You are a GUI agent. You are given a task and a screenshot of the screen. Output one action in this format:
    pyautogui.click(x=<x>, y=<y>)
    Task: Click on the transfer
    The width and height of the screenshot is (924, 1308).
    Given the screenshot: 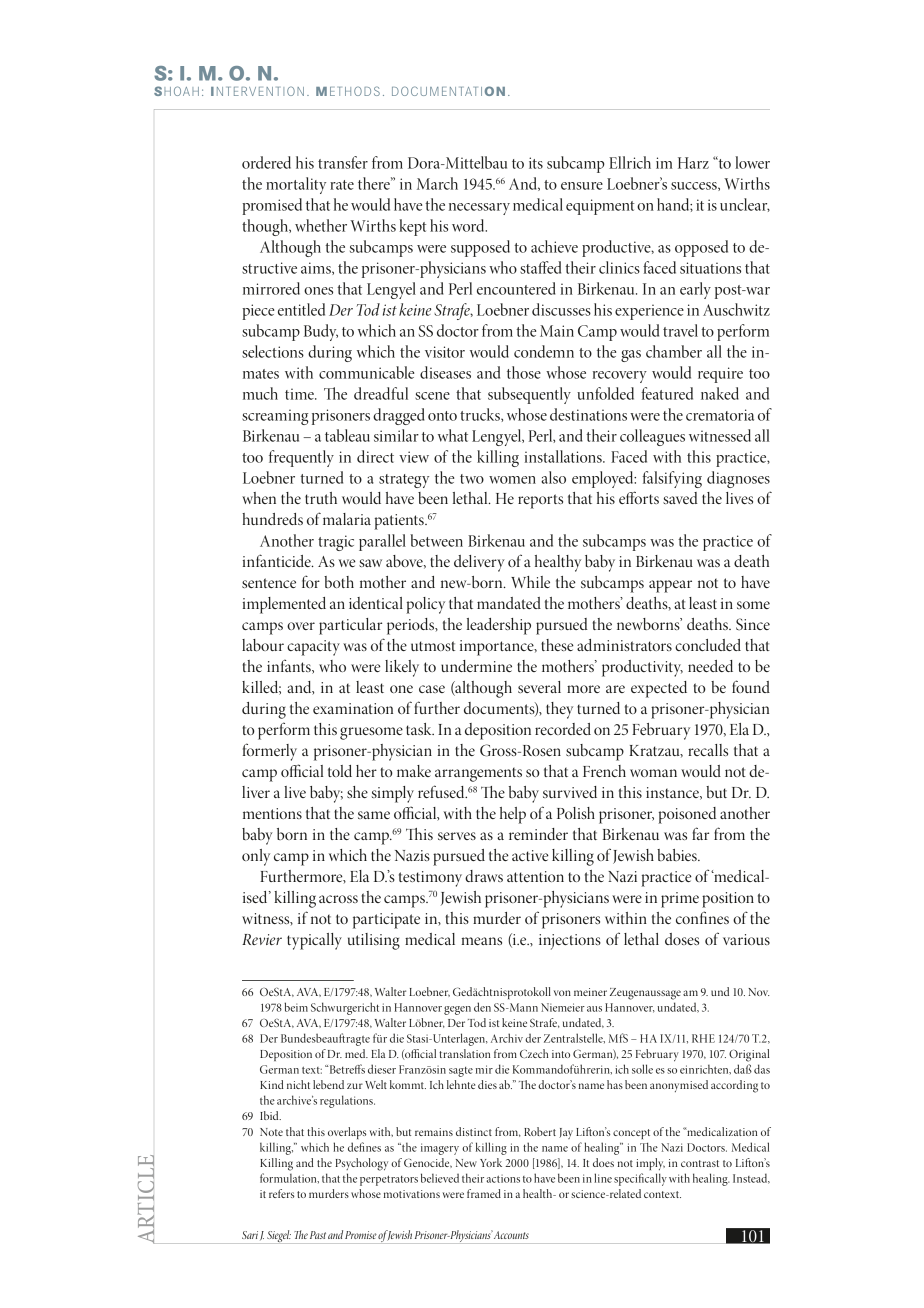 What is the action you would take?
    pyautogui.click(x=343, y=162)
